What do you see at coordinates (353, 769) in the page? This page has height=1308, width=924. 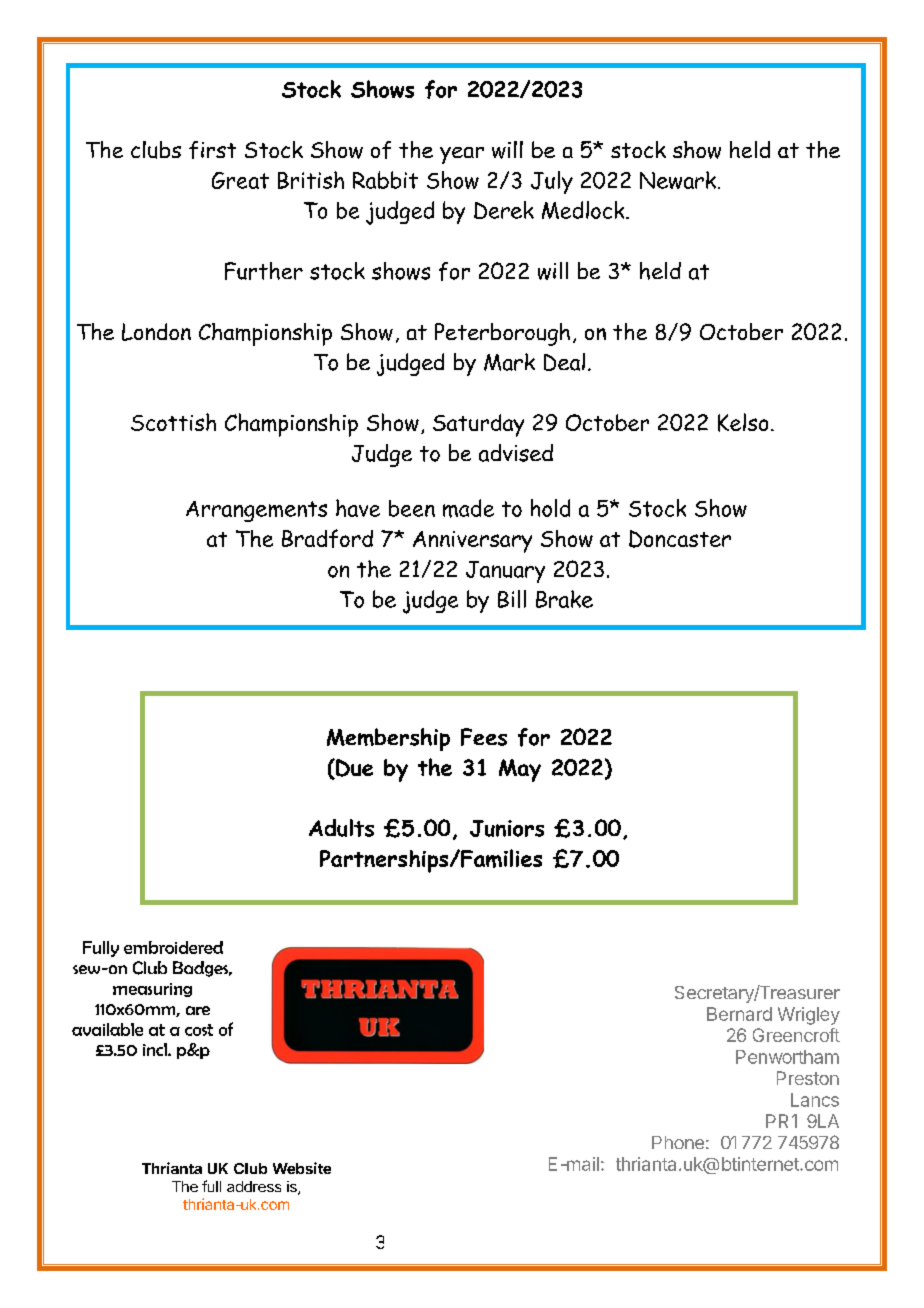 I see `Due` at bounding box center [353, 769].
